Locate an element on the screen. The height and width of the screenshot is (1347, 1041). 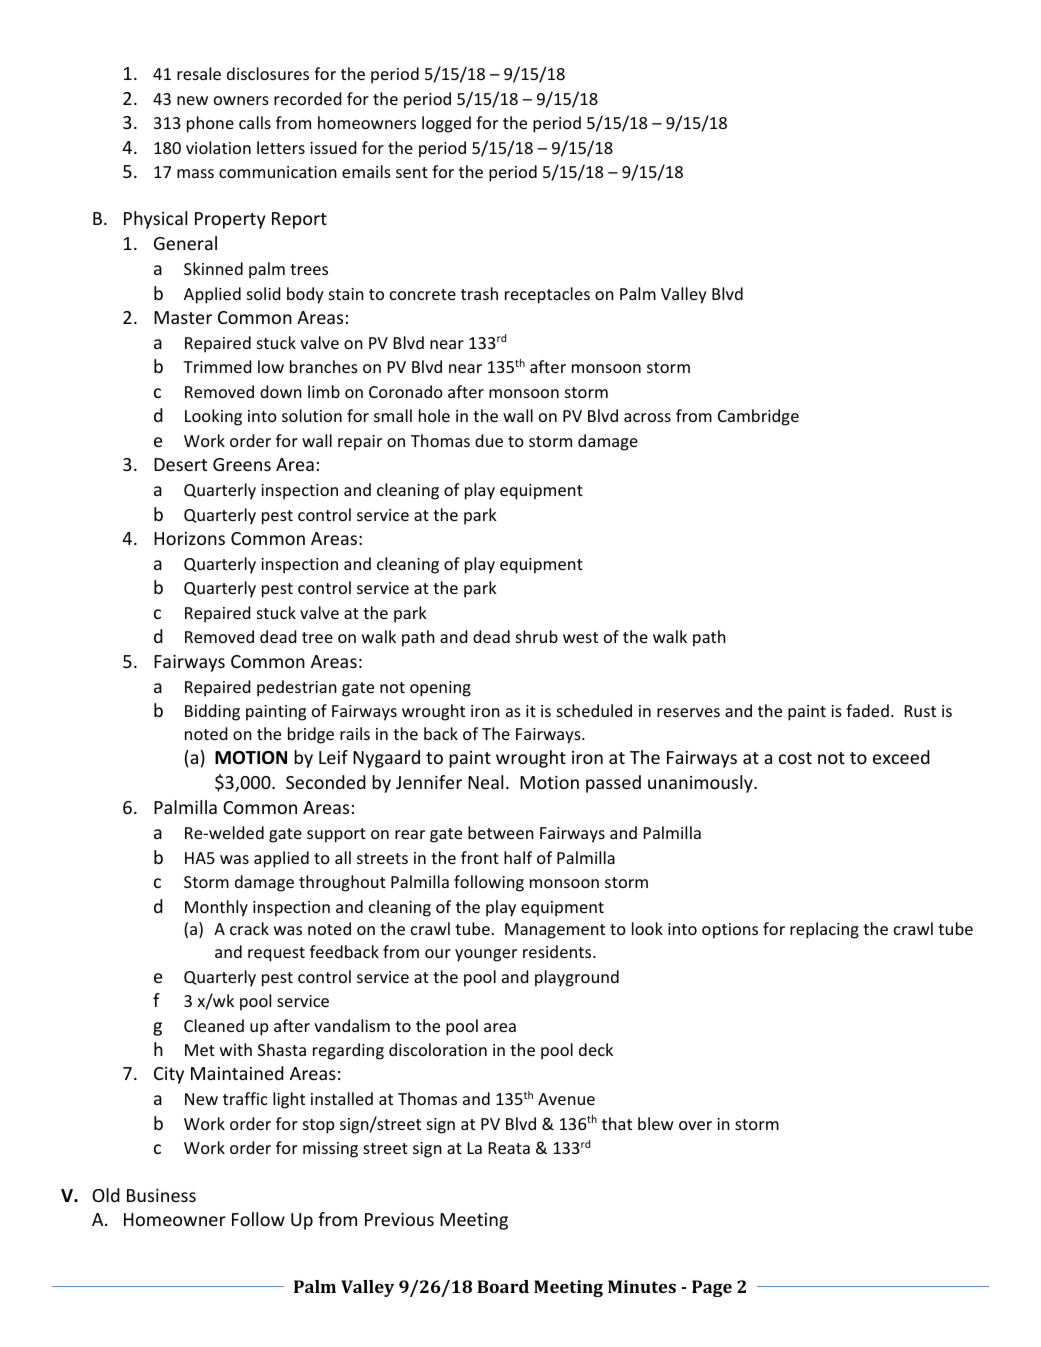
crack is located at coordinates (249, 928).
